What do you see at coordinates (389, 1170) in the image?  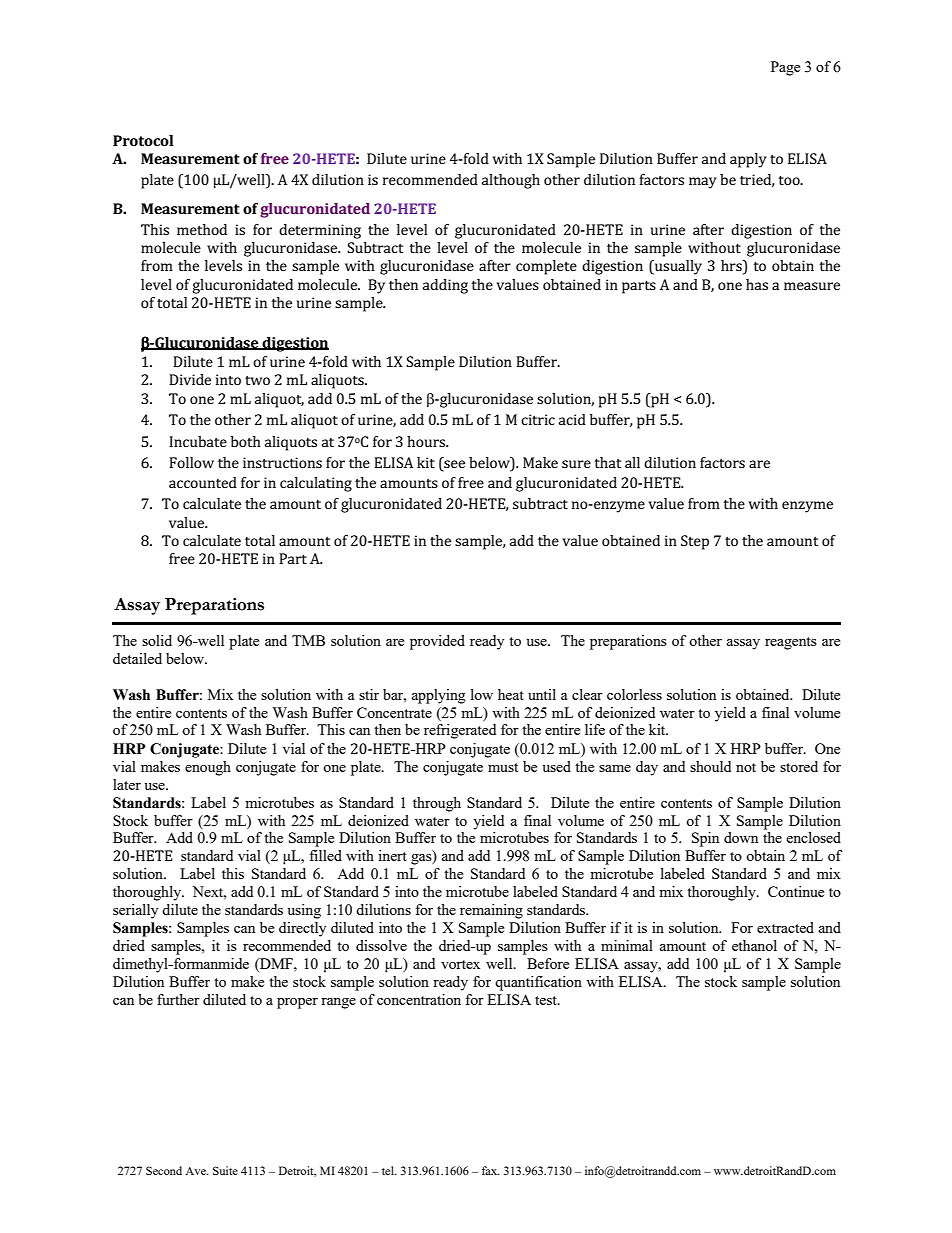 I see `tel` at bounding box center [389, 1170].
